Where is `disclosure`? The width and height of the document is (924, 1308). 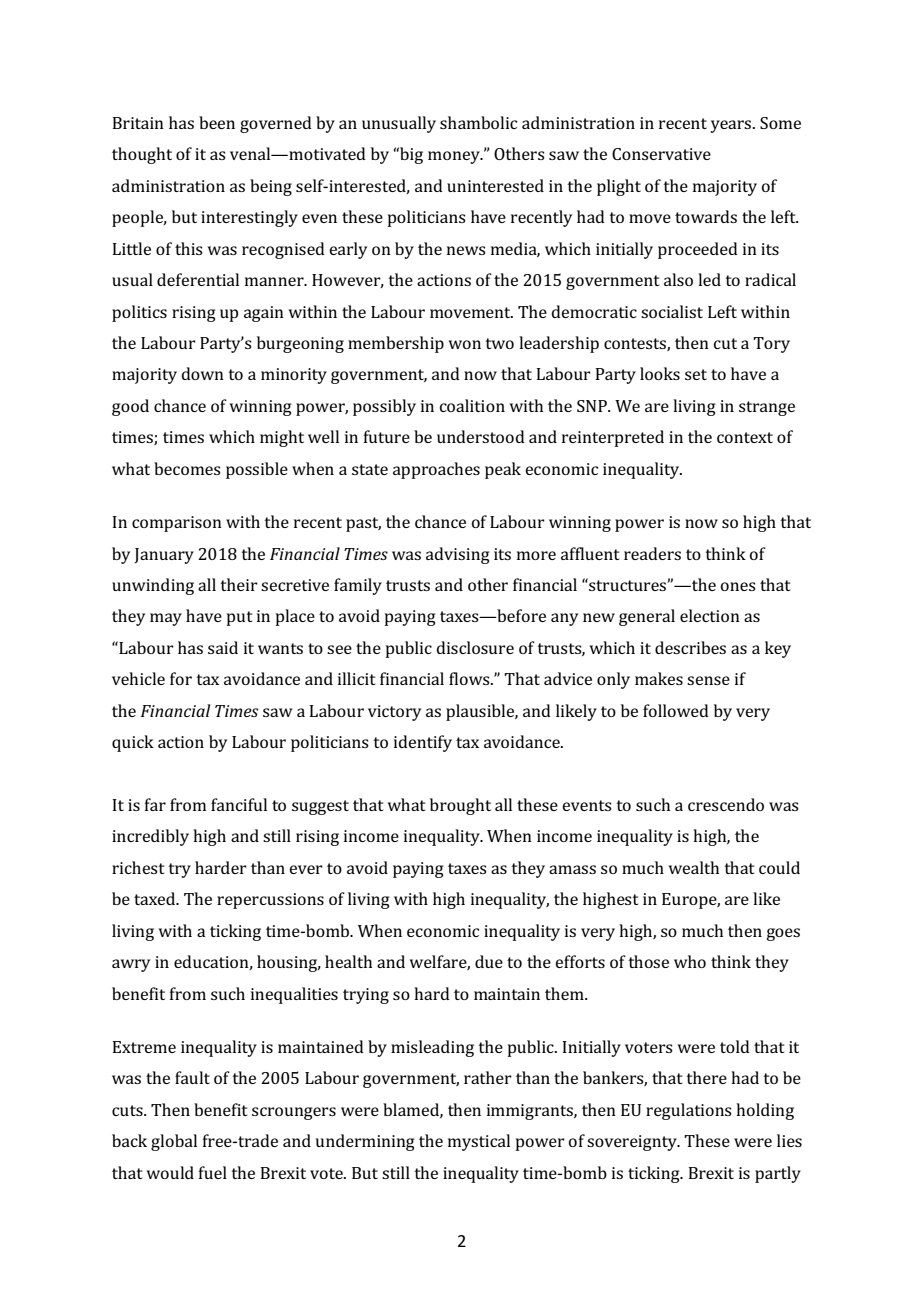 disclosure is located at coordinates (475, 647).
